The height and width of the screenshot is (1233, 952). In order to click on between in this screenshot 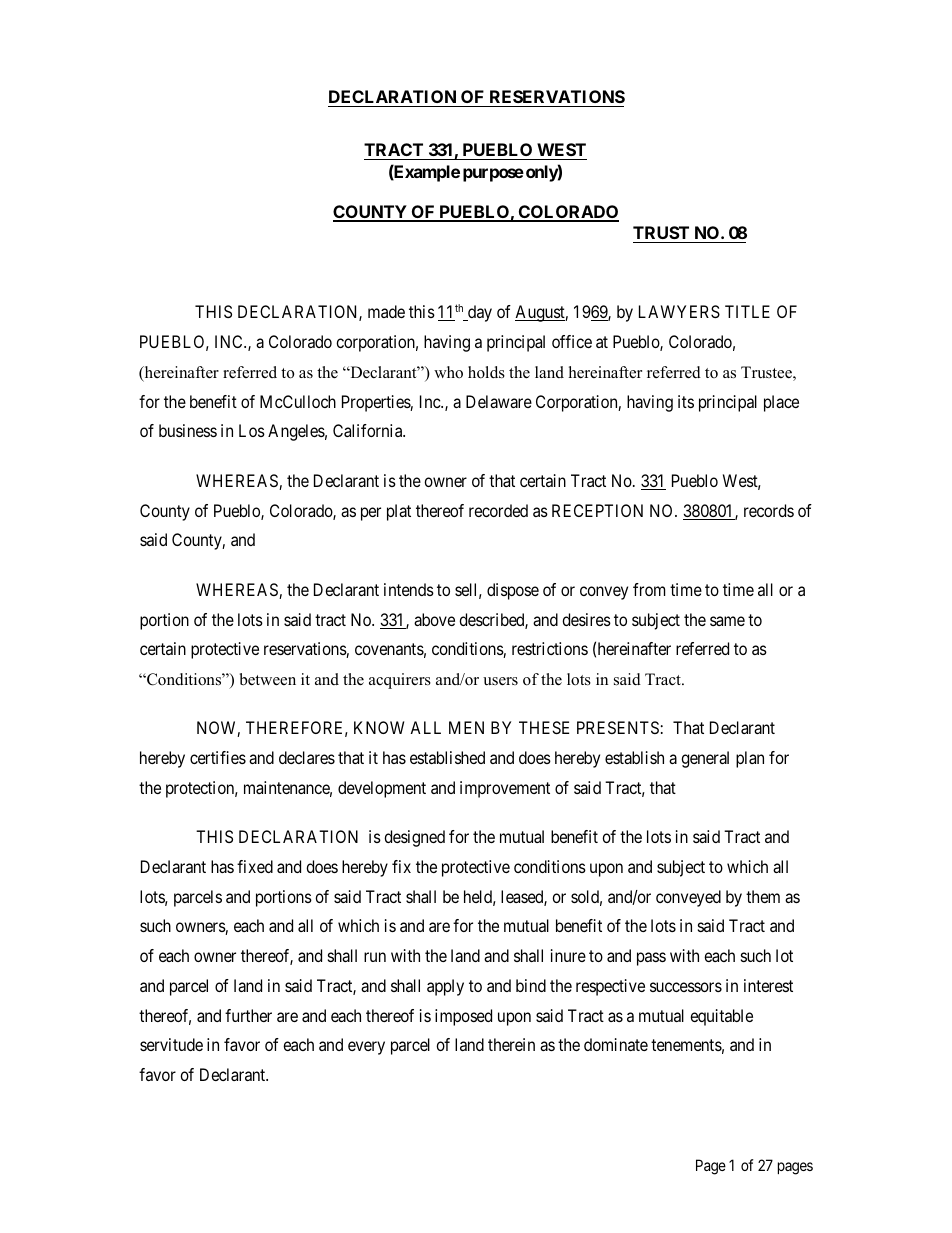, I will do `click(268, 679)`.
